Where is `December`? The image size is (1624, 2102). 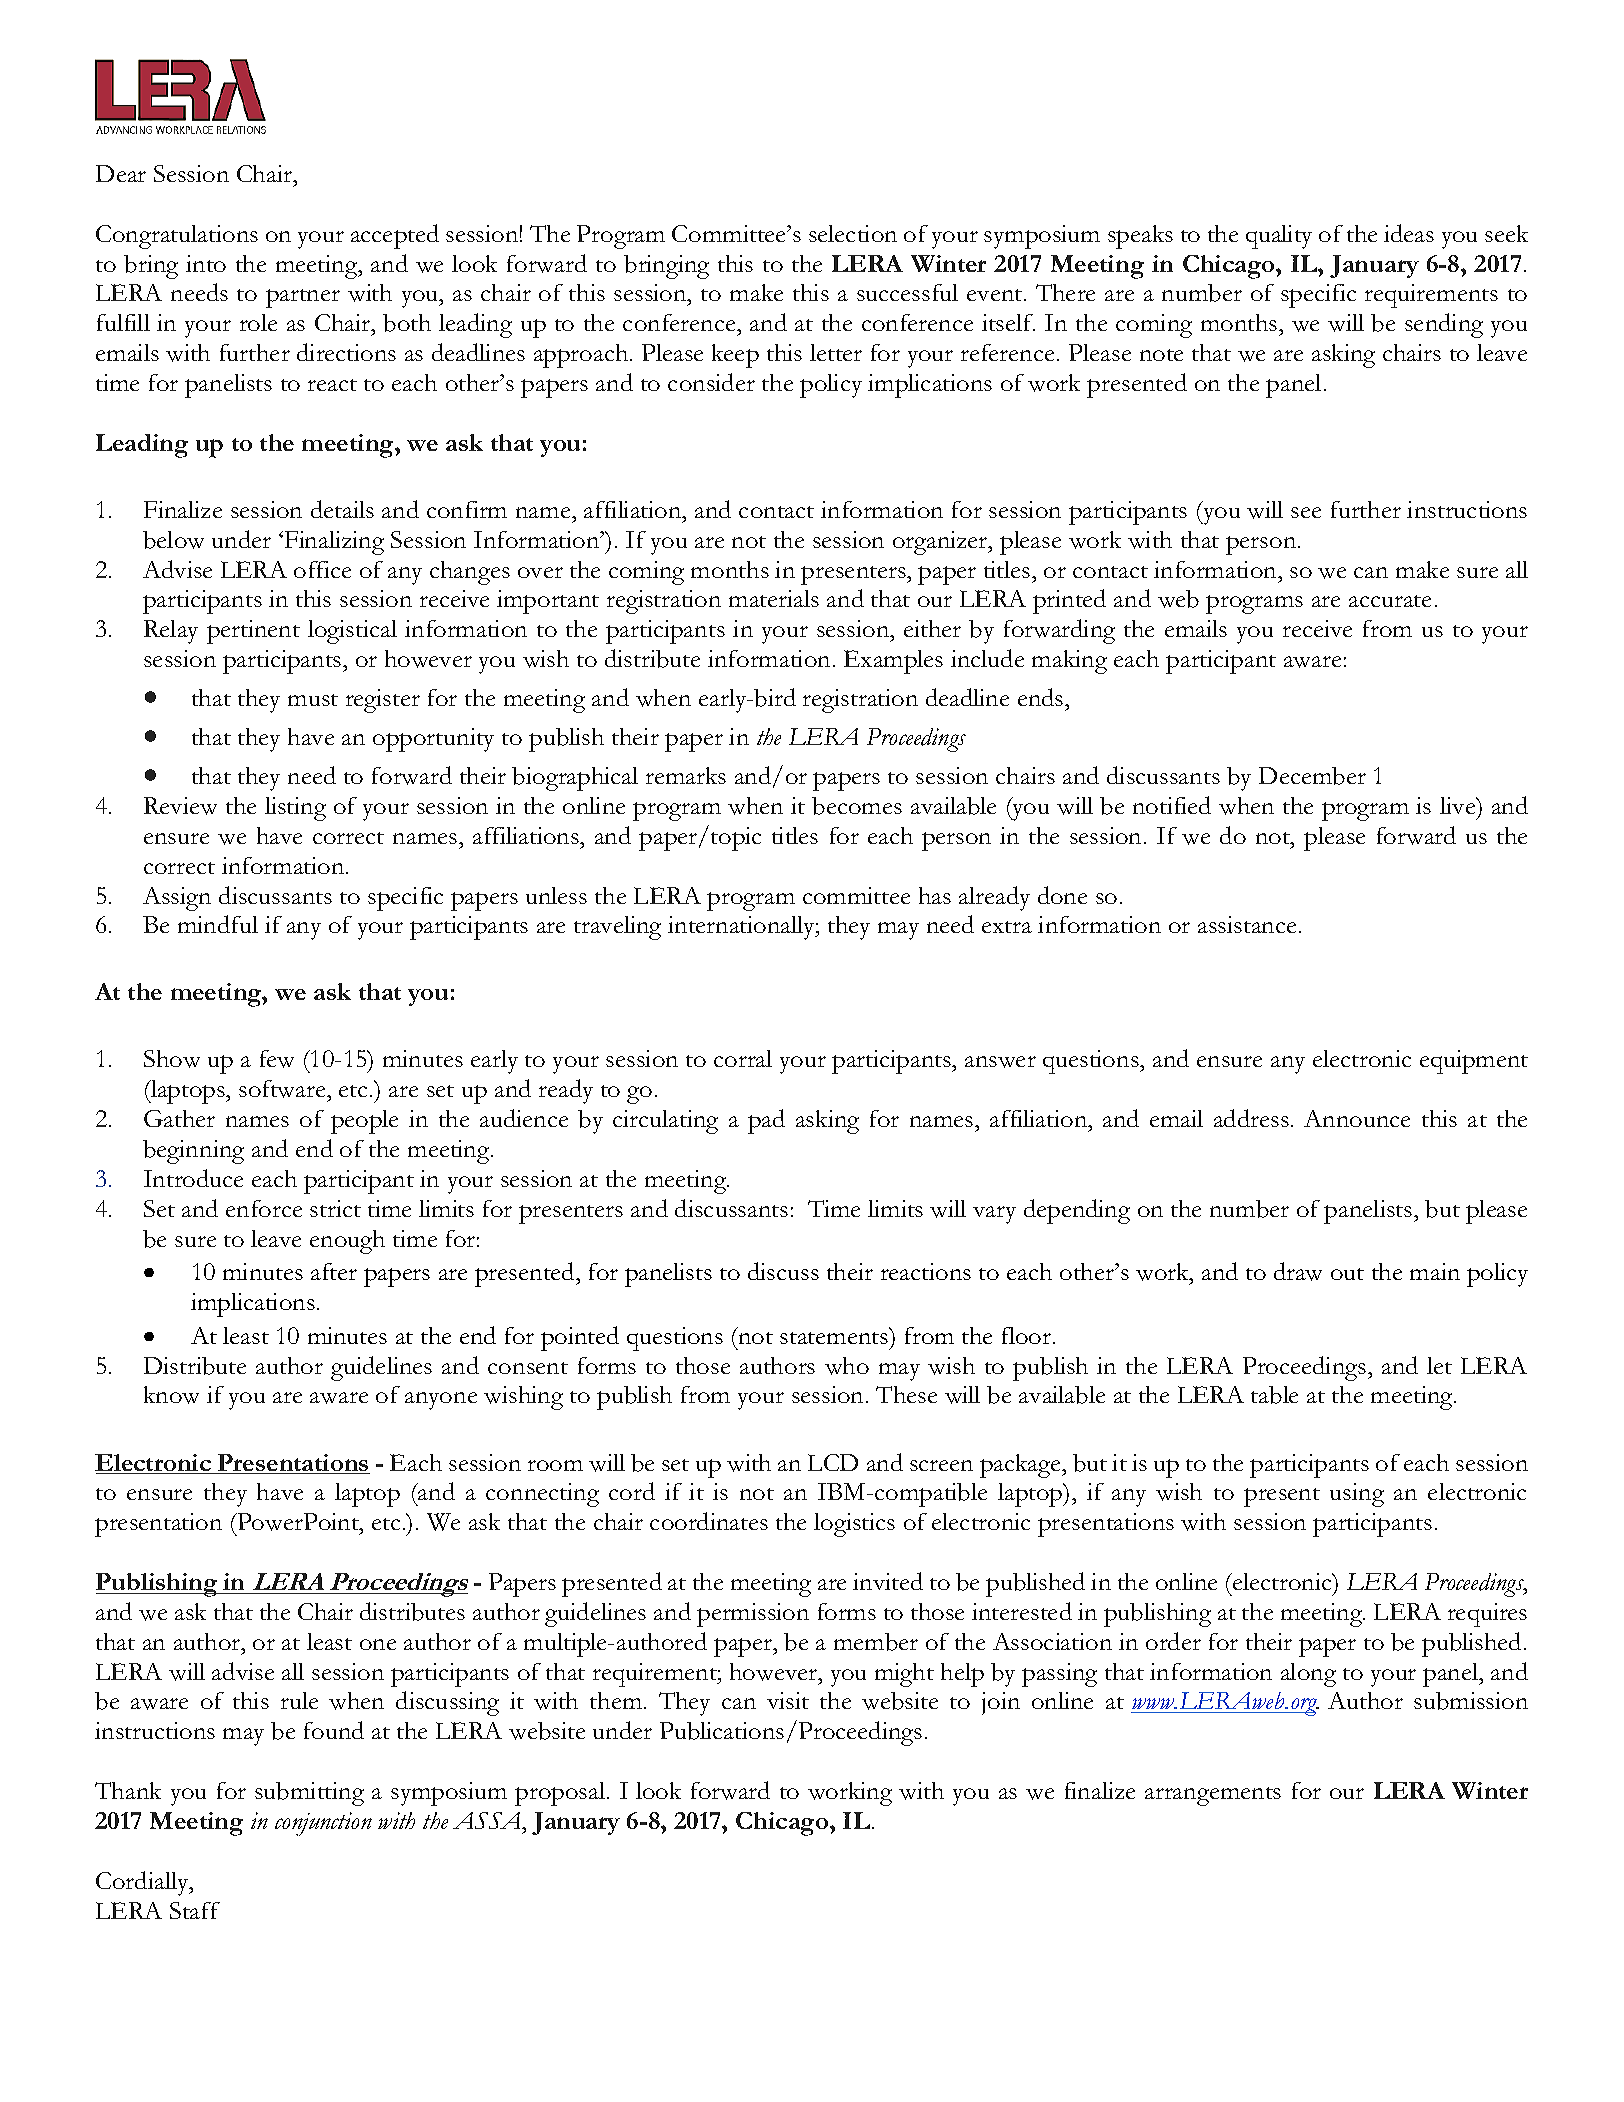 December is located at coordinates (1312, 776).
